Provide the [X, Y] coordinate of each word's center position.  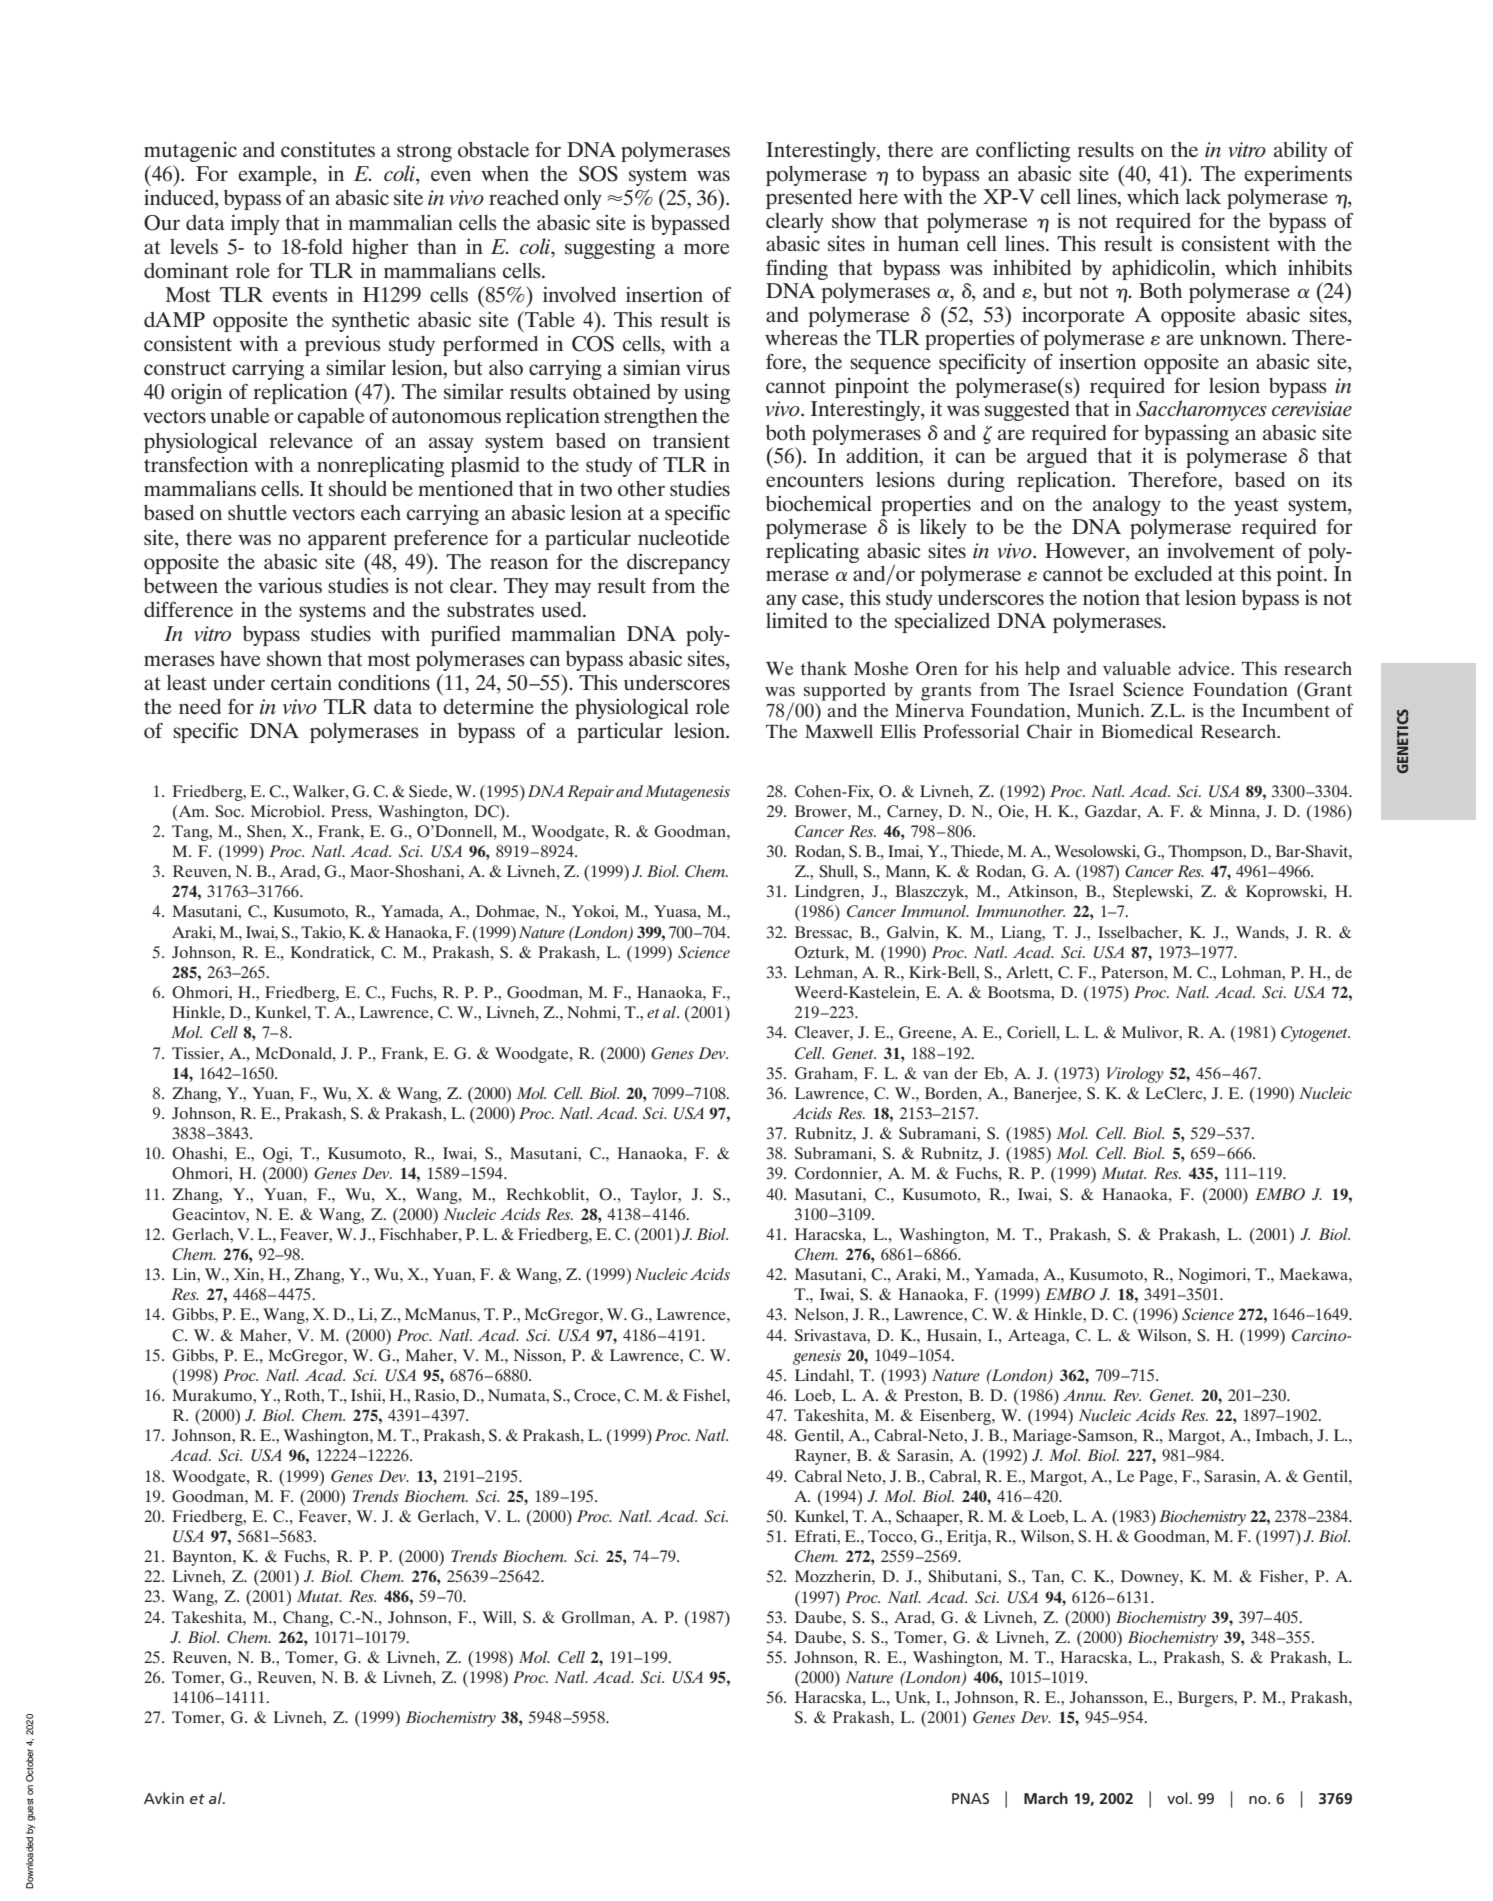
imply [255, 224]
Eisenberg [956, 1417]
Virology [1135, 1075]
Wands [1261, 932]
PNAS [970, 1798]
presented [809, 199]
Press [350, 811]
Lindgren [828, 893]
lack [1203, 196]
